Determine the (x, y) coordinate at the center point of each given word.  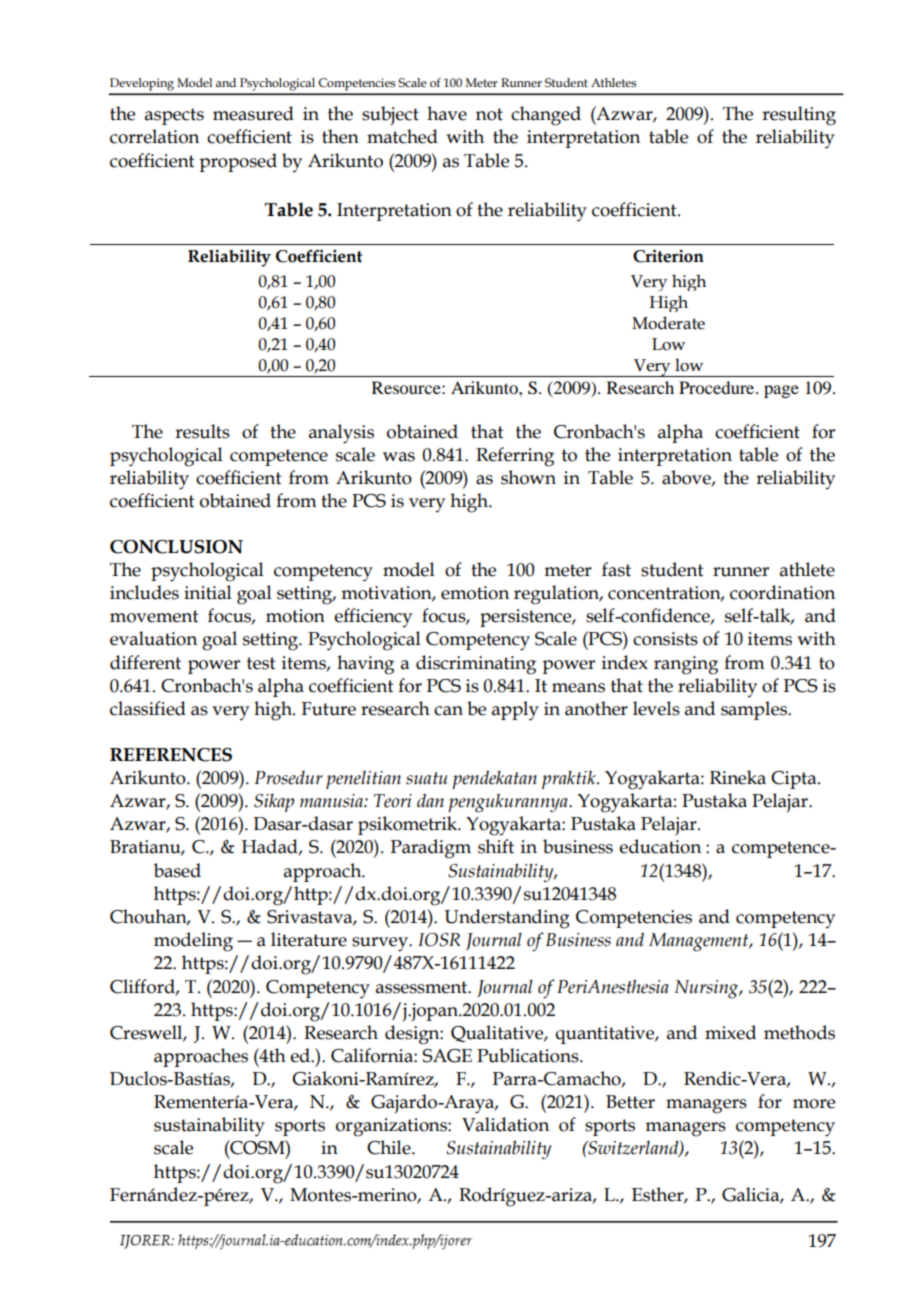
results (202, 431)
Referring (515, 457)
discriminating (476, 665)
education (660, 846)
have (447, 113)
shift (496, 846)
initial (208, 592)
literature (309, 939)
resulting (799, 116)
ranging (686, 665)
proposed (238, 162)
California (373, 1055)
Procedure (718, 387)
